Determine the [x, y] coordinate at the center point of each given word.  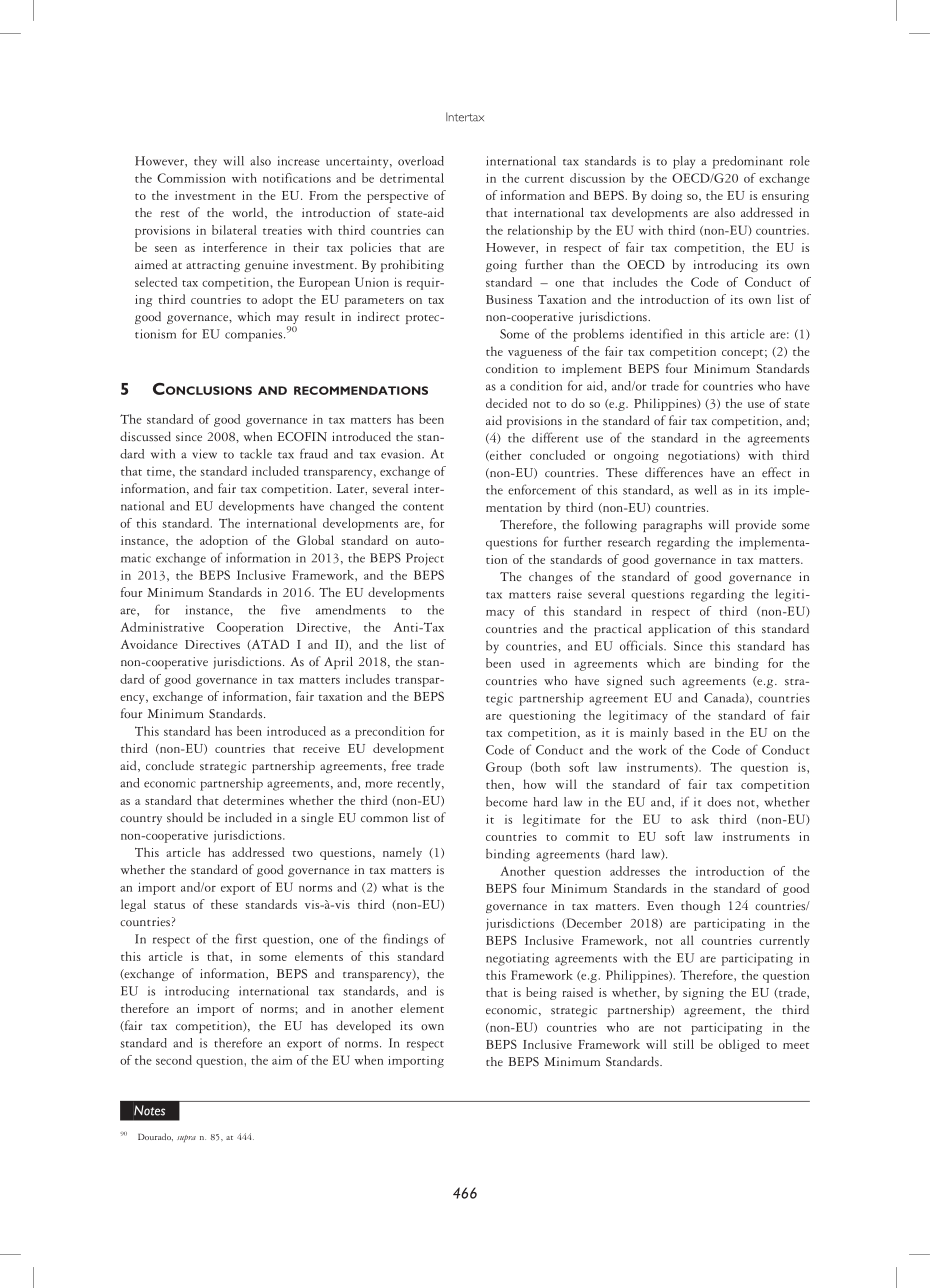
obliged [739, 1045]
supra [186, 1138]
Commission [191, 178]
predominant [747, 162]
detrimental [412, 178]
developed [363, 1026]
